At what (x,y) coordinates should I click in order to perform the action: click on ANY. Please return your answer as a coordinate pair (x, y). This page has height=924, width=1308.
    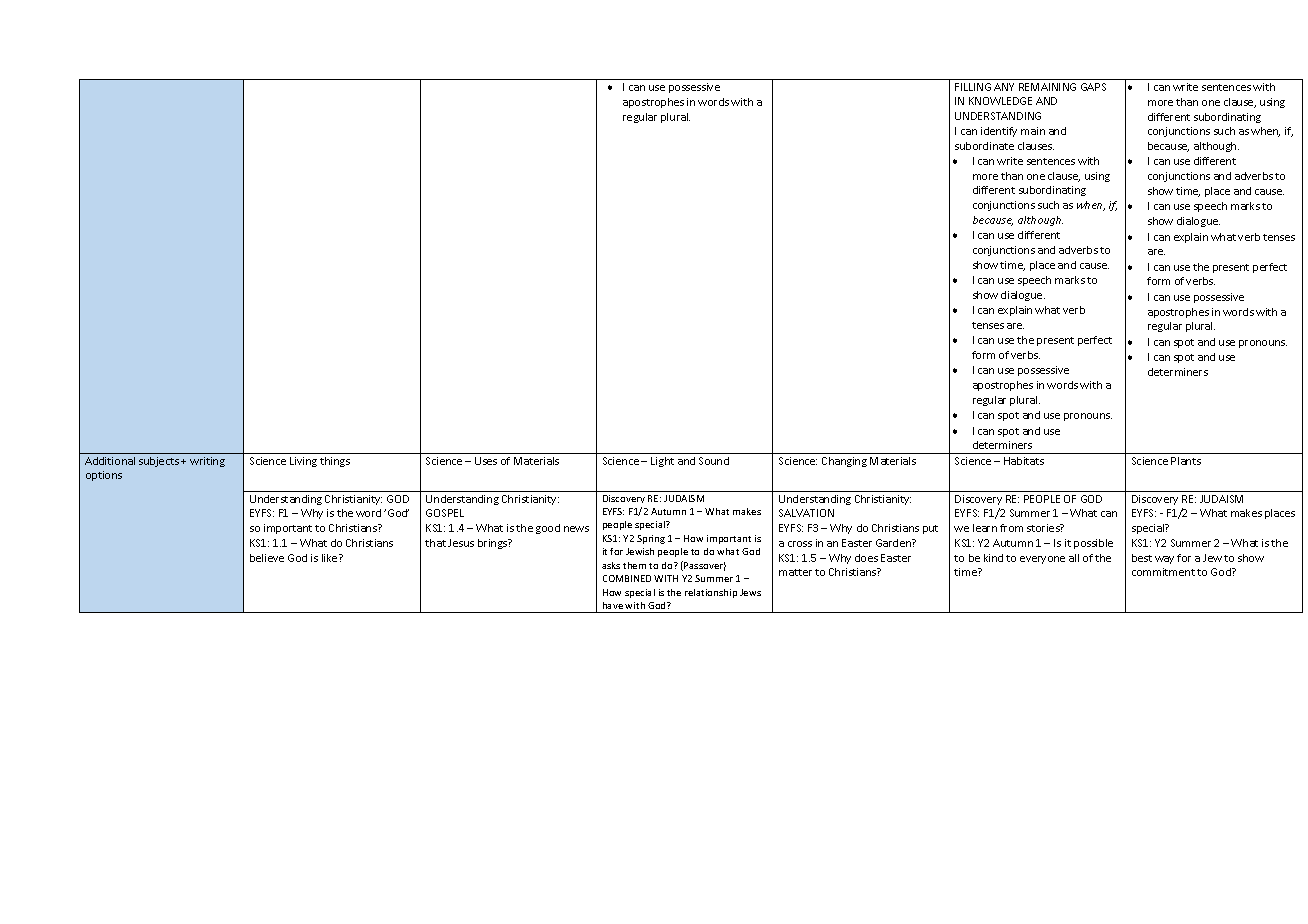
    Looking at the image, I should click on (1004, 87).
